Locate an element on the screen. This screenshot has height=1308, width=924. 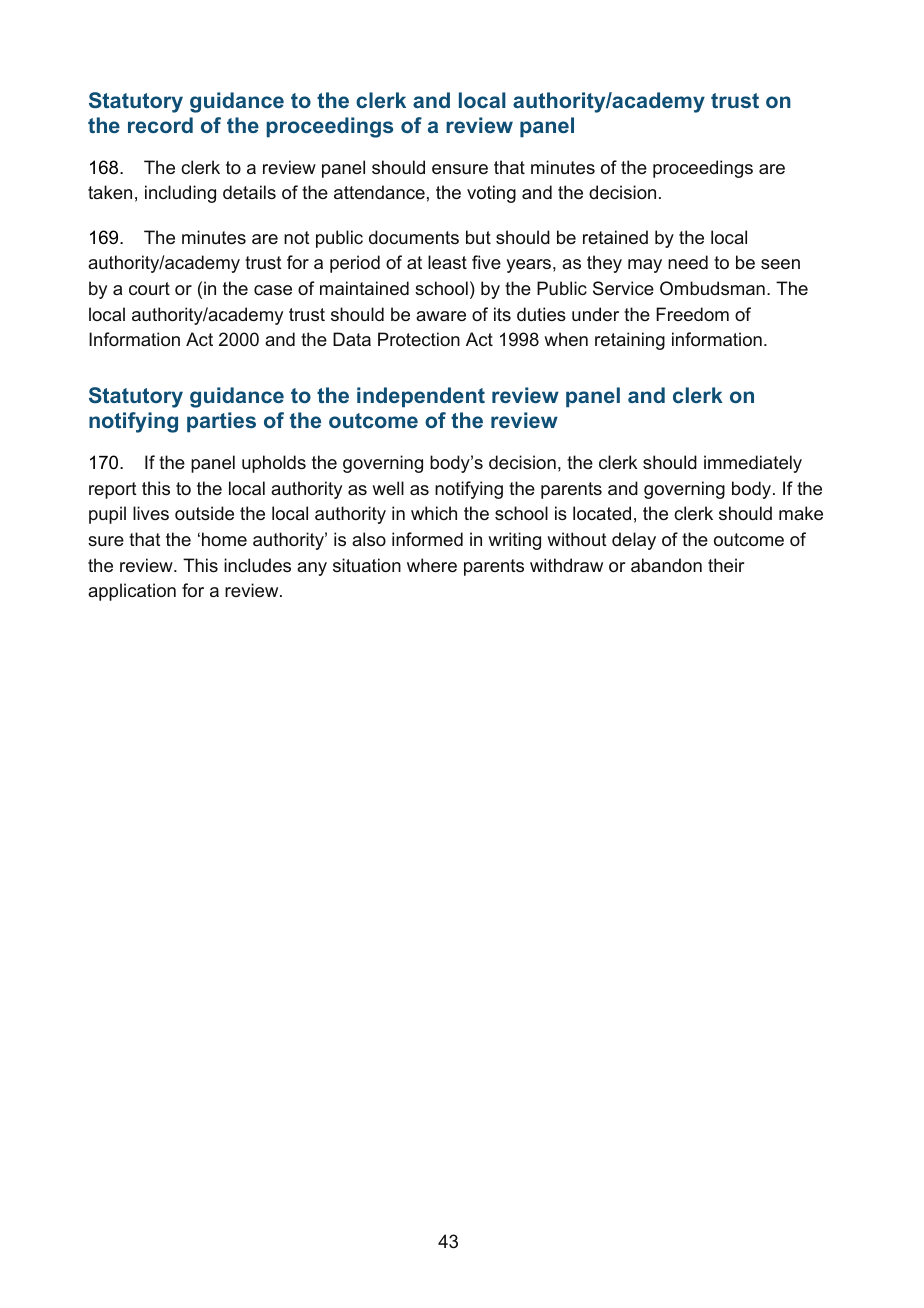
Ombudsman is located at coordinates (712, 288).
